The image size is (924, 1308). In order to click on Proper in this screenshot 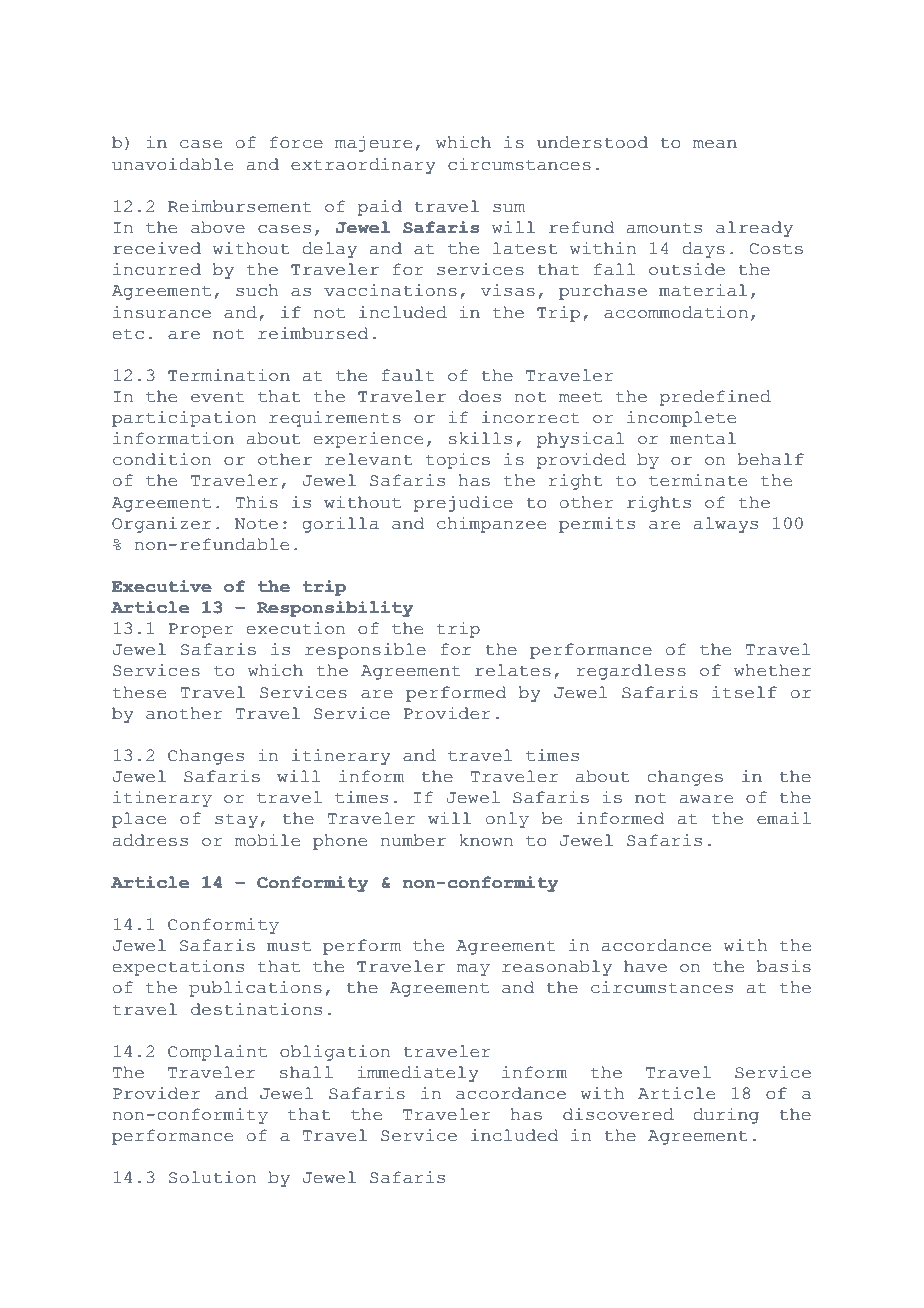, I will do `click(201, 630)`.
